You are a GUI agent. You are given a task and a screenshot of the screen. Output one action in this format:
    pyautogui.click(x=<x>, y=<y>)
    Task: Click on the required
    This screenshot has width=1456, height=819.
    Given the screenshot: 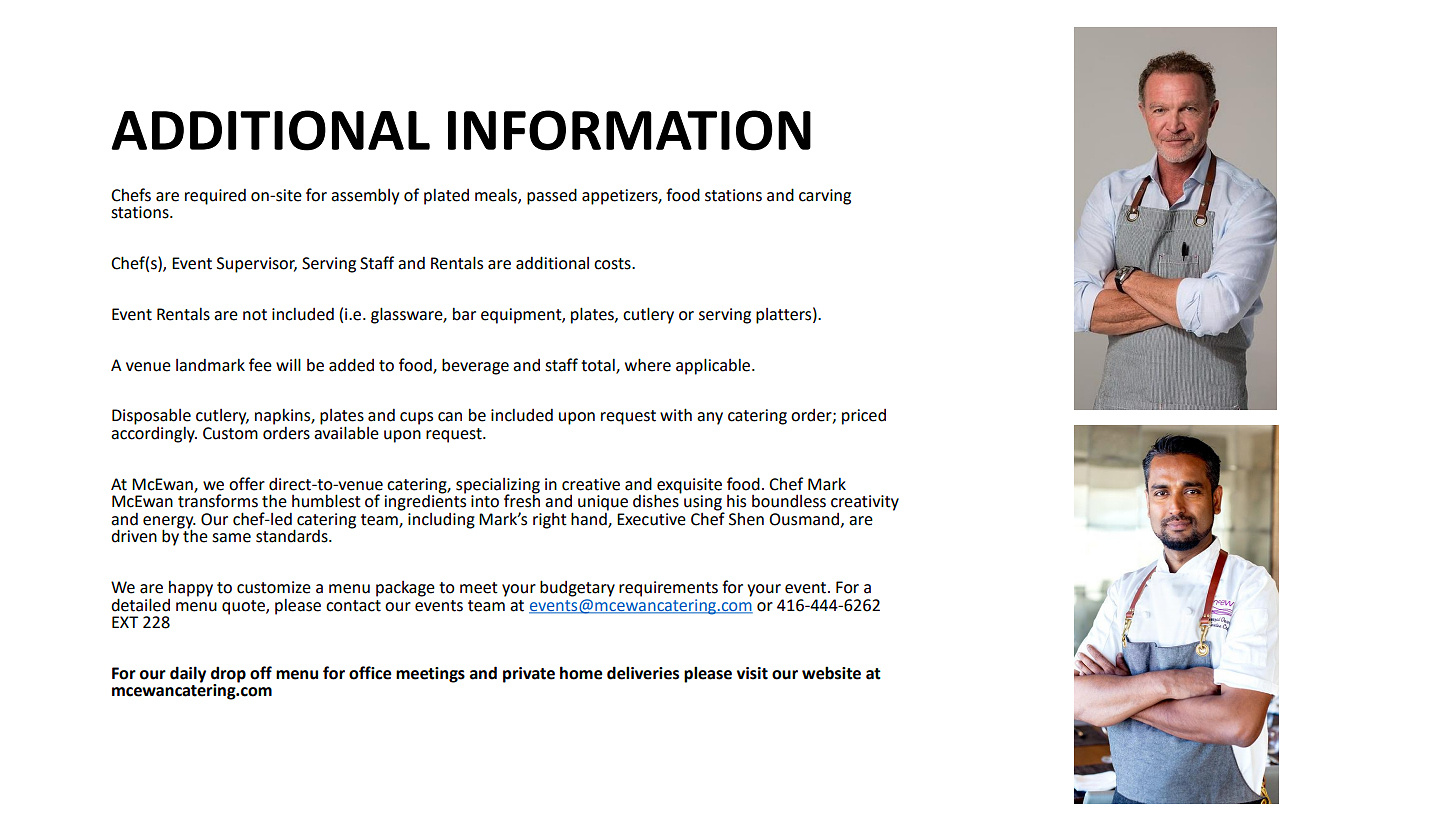 What is the action you would take?
    pyautogui.click(x=215, y=196)
